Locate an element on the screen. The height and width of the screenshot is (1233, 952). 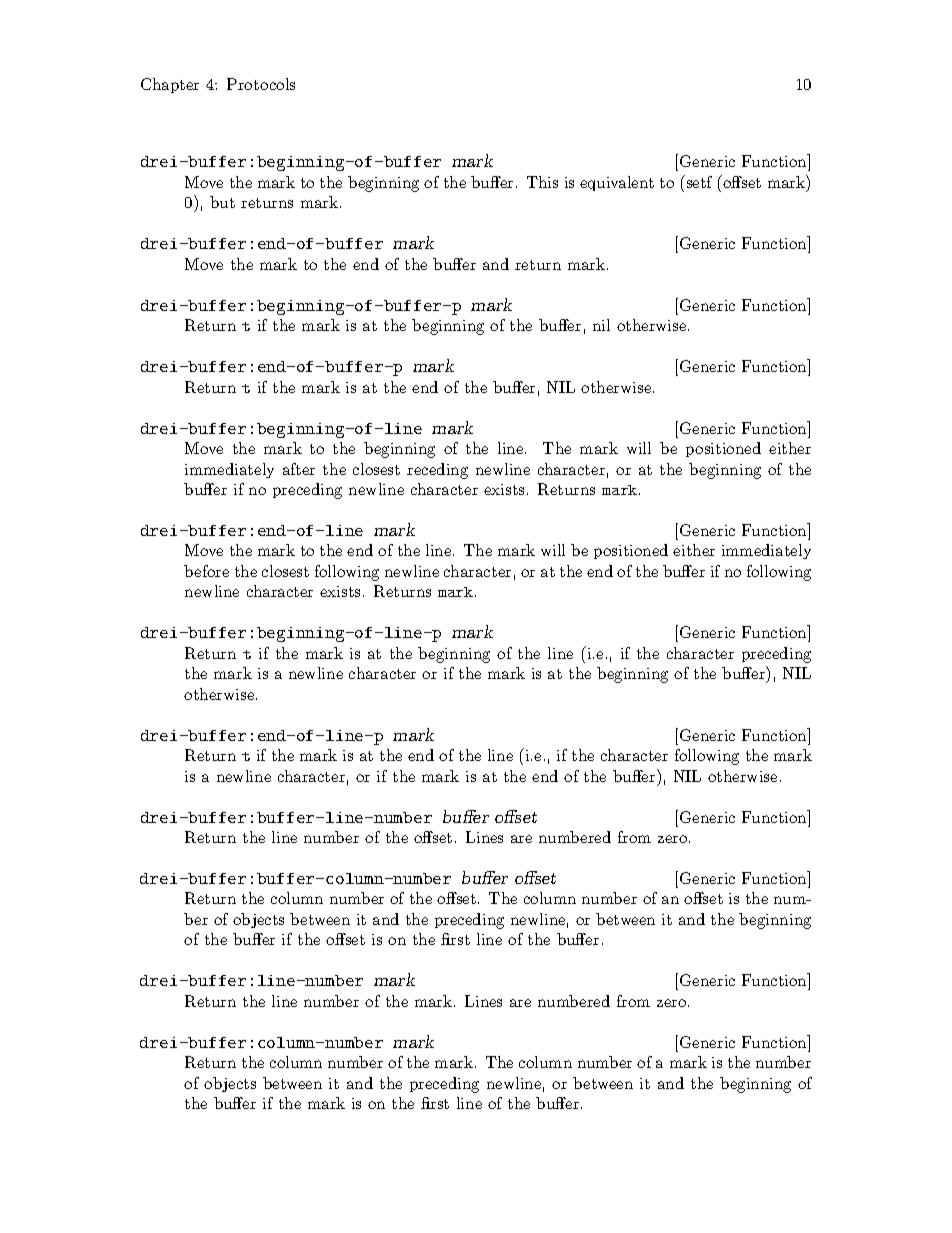
equivalent is located at coordinates (617, 183).
